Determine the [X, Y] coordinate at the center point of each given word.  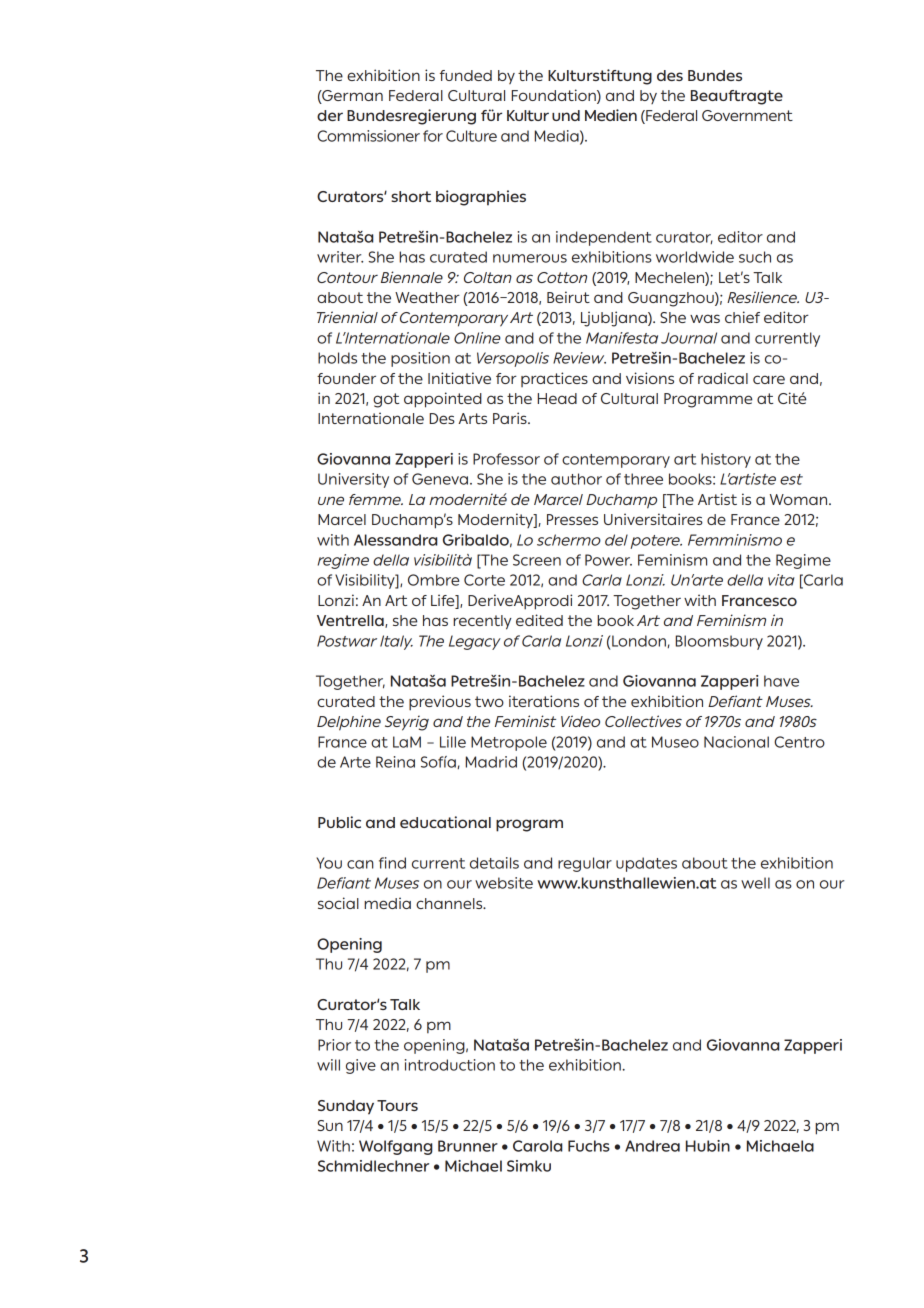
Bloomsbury [719, 642]
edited [539, 620]
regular [585, 864]
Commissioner [368, 136]
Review [579, 358]
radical [723, 378]
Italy [396, 642]
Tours [397, 1105]
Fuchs [589, 1146]
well [755, 883]
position [420, 359]
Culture [471, 136]
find [392, 863]
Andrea [652, 1146]
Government [747, 115]
